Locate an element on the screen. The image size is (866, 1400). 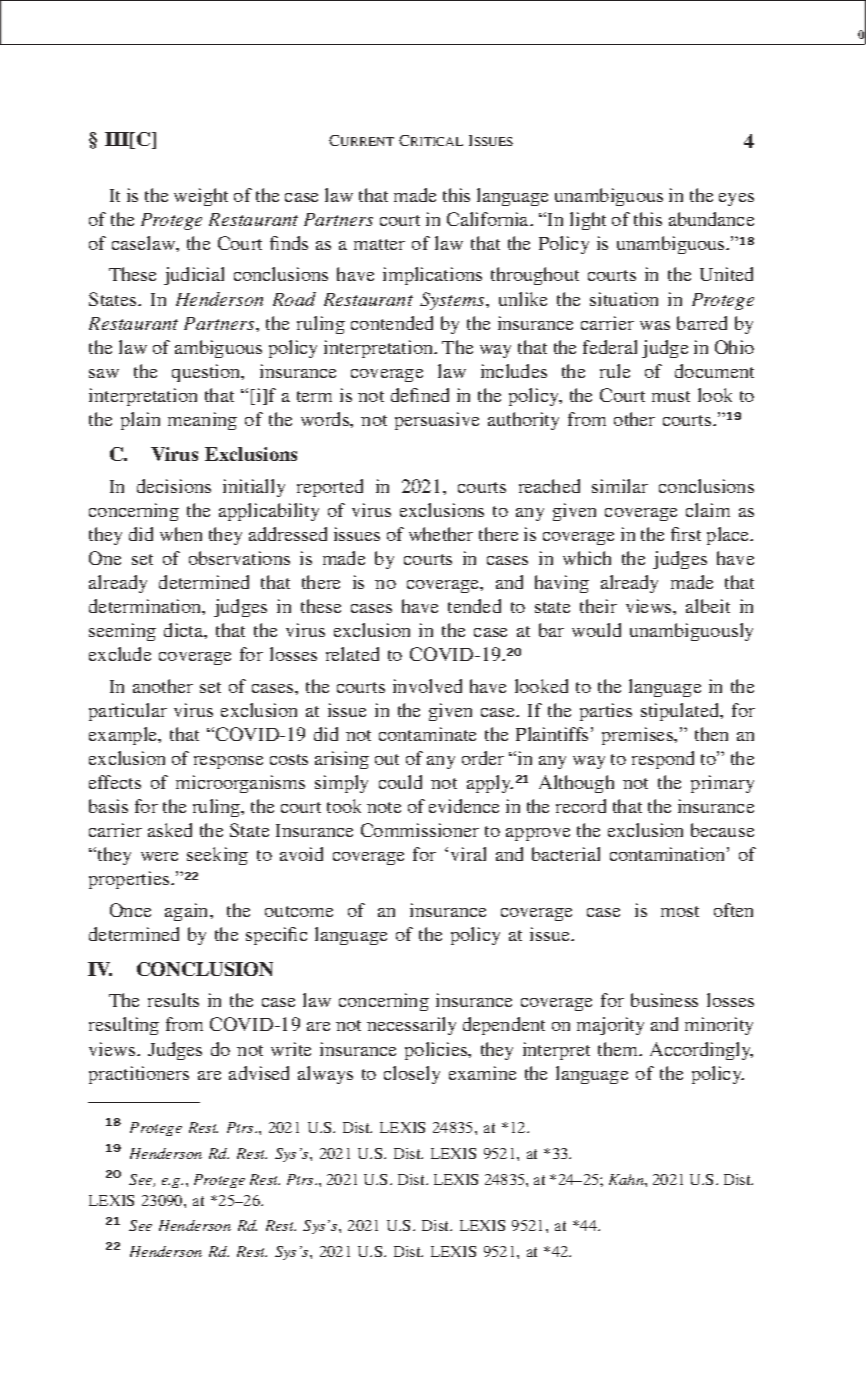
weight is located at coordinates (201, 197).
